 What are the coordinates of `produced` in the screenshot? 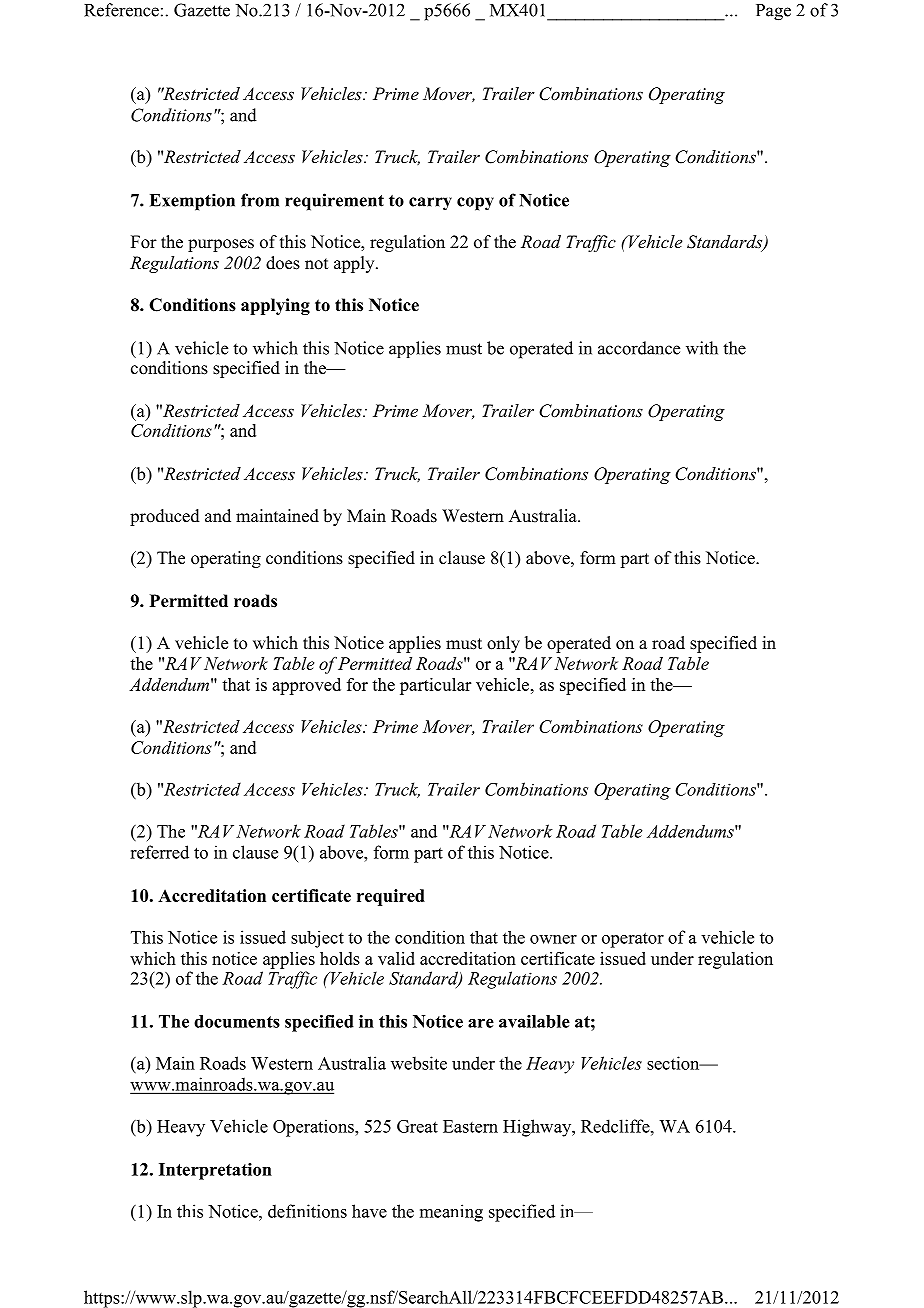 It's located at (165, 517).
